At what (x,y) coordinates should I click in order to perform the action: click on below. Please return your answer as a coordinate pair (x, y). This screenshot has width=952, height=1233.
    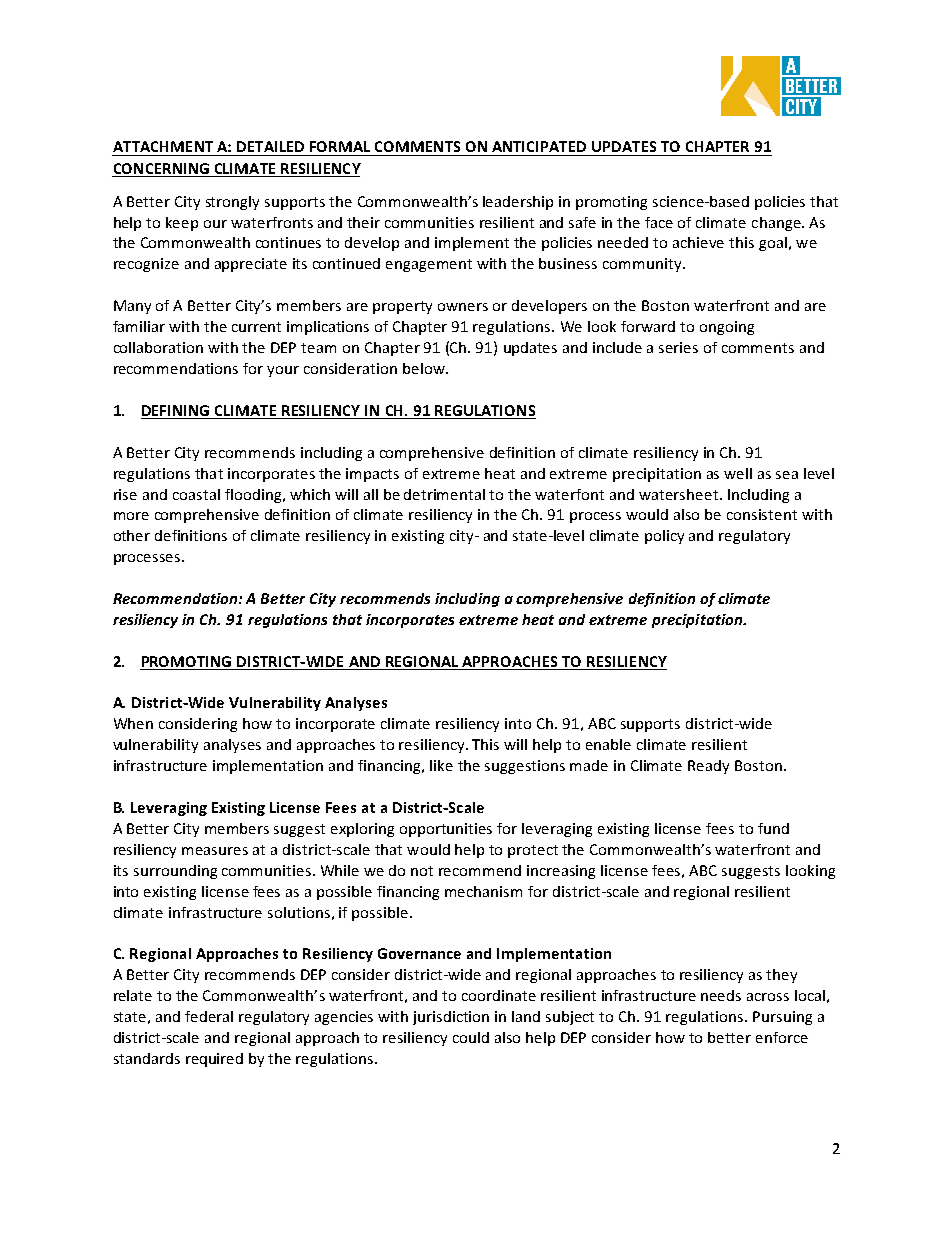
    Looking at the image, I should click on (425, 368).
